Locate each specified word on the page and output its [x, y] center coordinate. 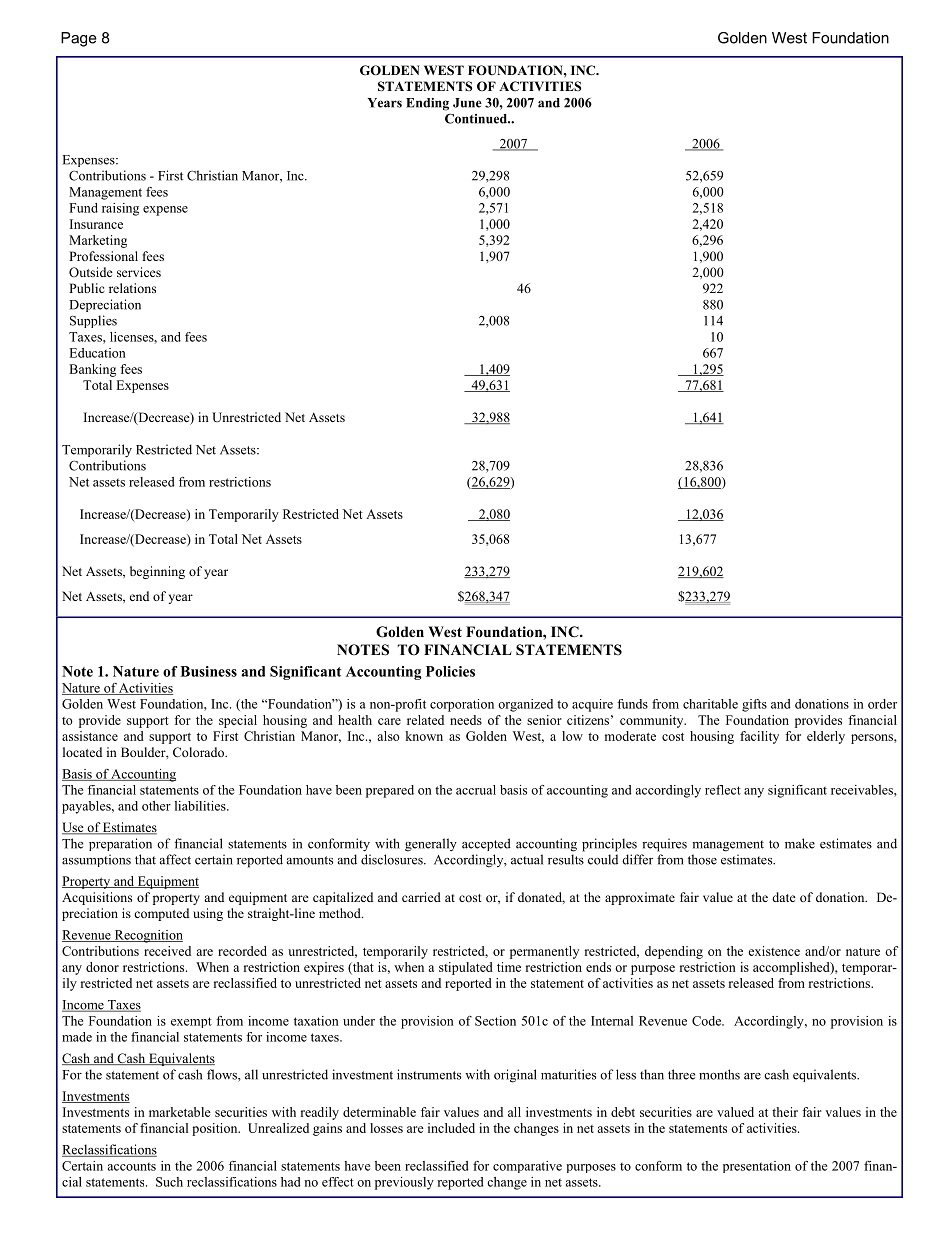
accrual [476, 790]
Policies [450, 671]
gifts [754, 705]
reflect [723, 790]
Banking [92, 370]
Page [79, 39]
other [156, 806]
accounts [132, 1166]
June [467, 103]
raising [120, 209]
